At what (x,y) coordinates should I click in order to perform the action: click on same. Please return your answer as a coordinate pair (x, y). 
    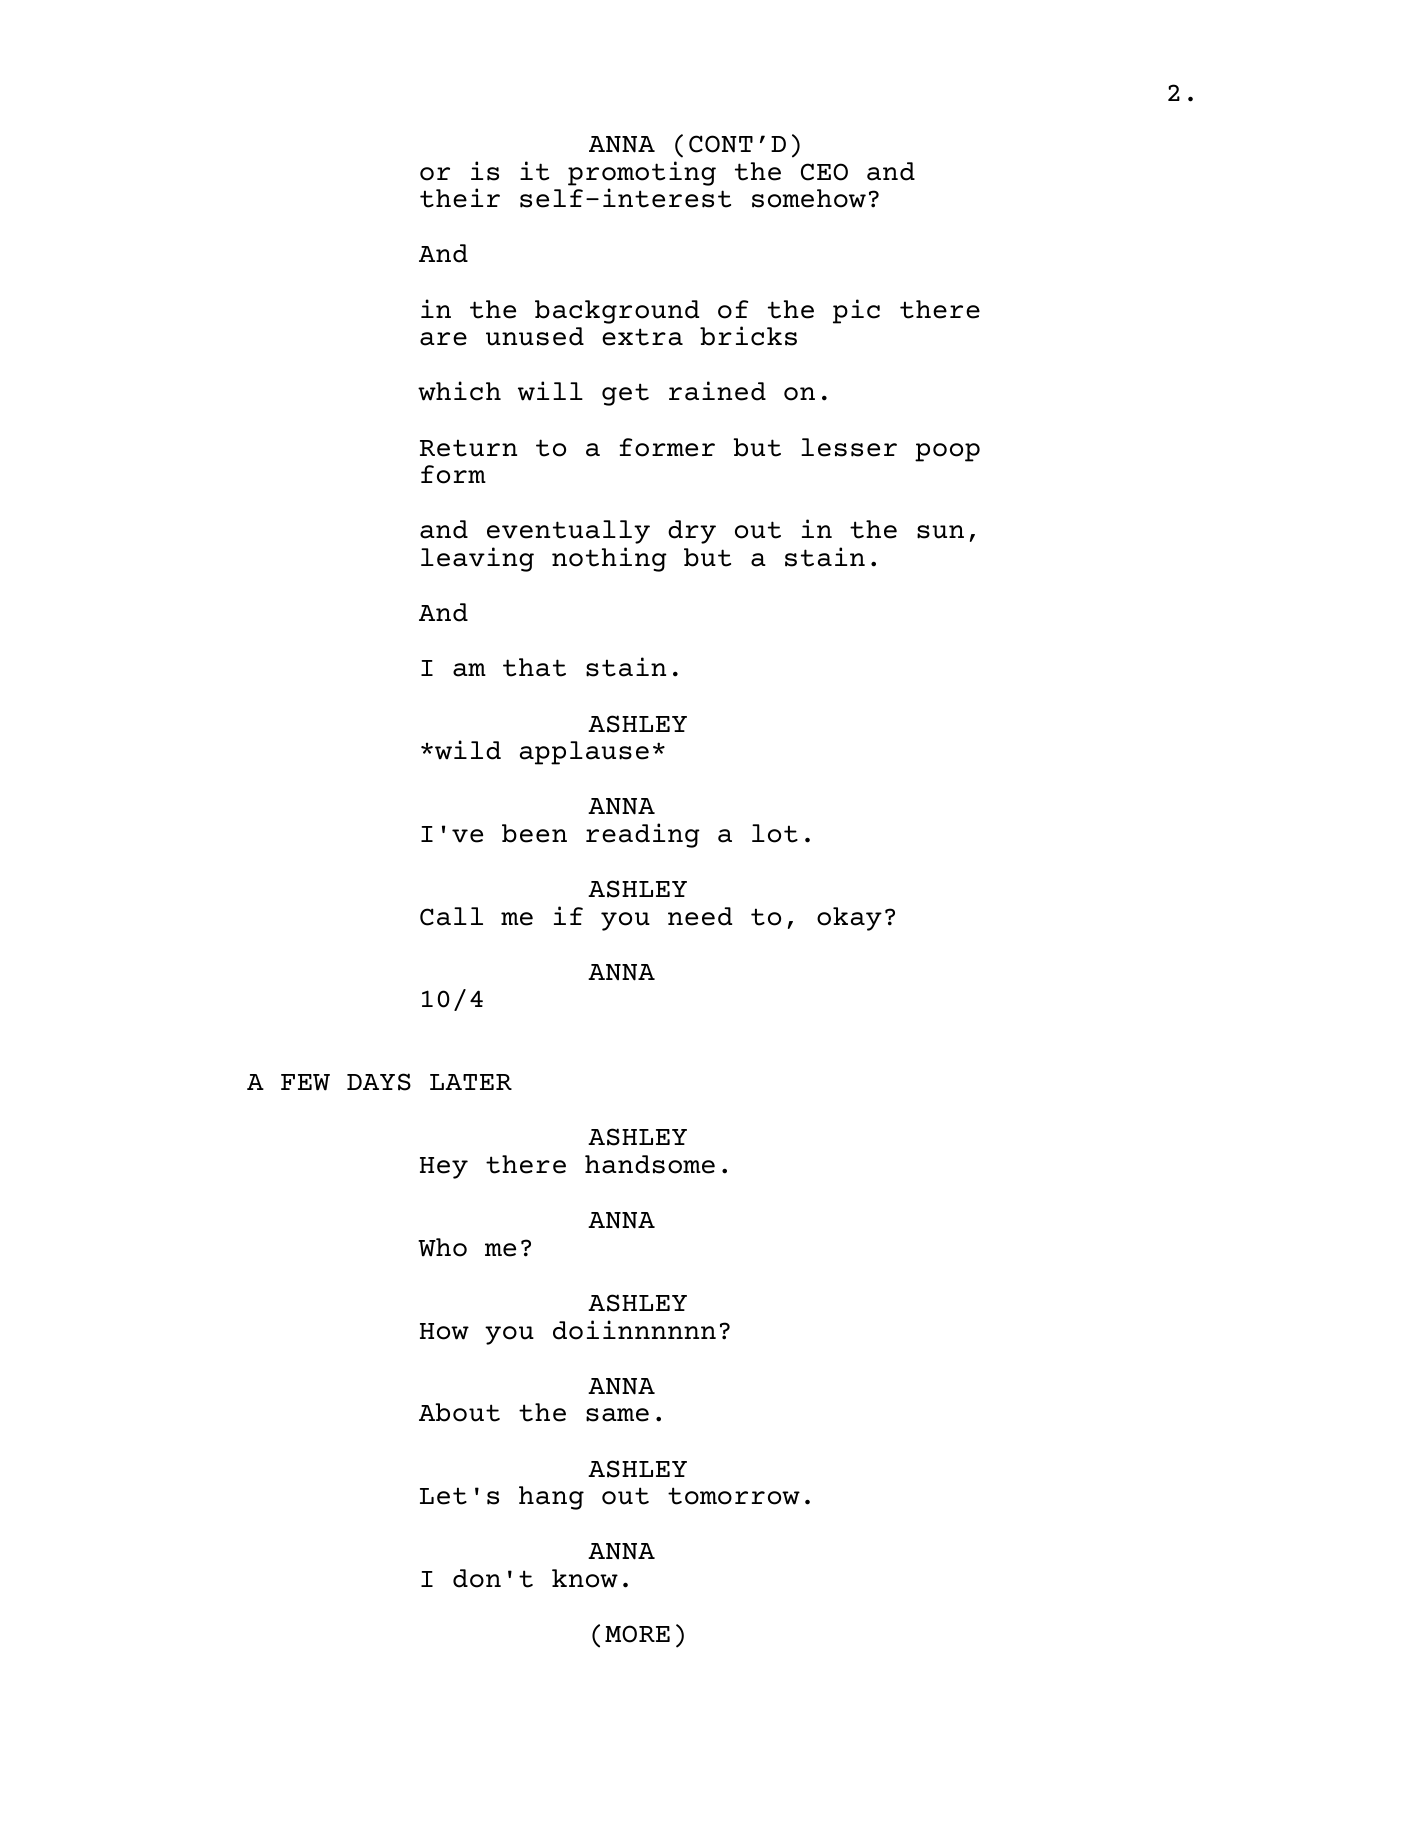
    Looking at the image, I should click on (617, 1415).
